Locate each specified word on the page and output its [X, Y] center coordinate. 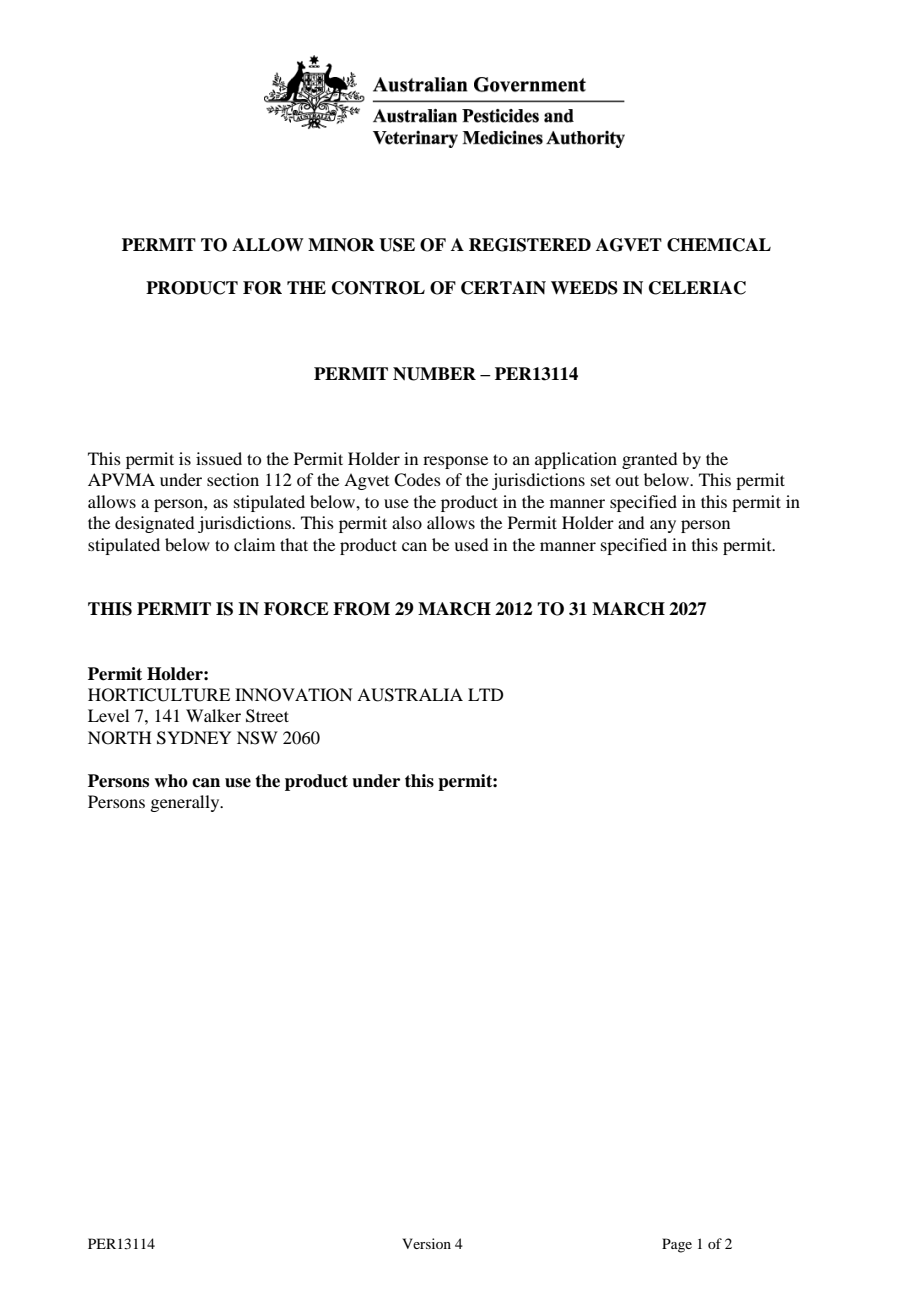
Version [426, 1243]
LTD [485, 694]
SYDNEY [194, 738]
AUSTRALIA [410, 695]
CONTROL [378, 288]
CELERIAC [697, 288]
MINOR [341, 245]
